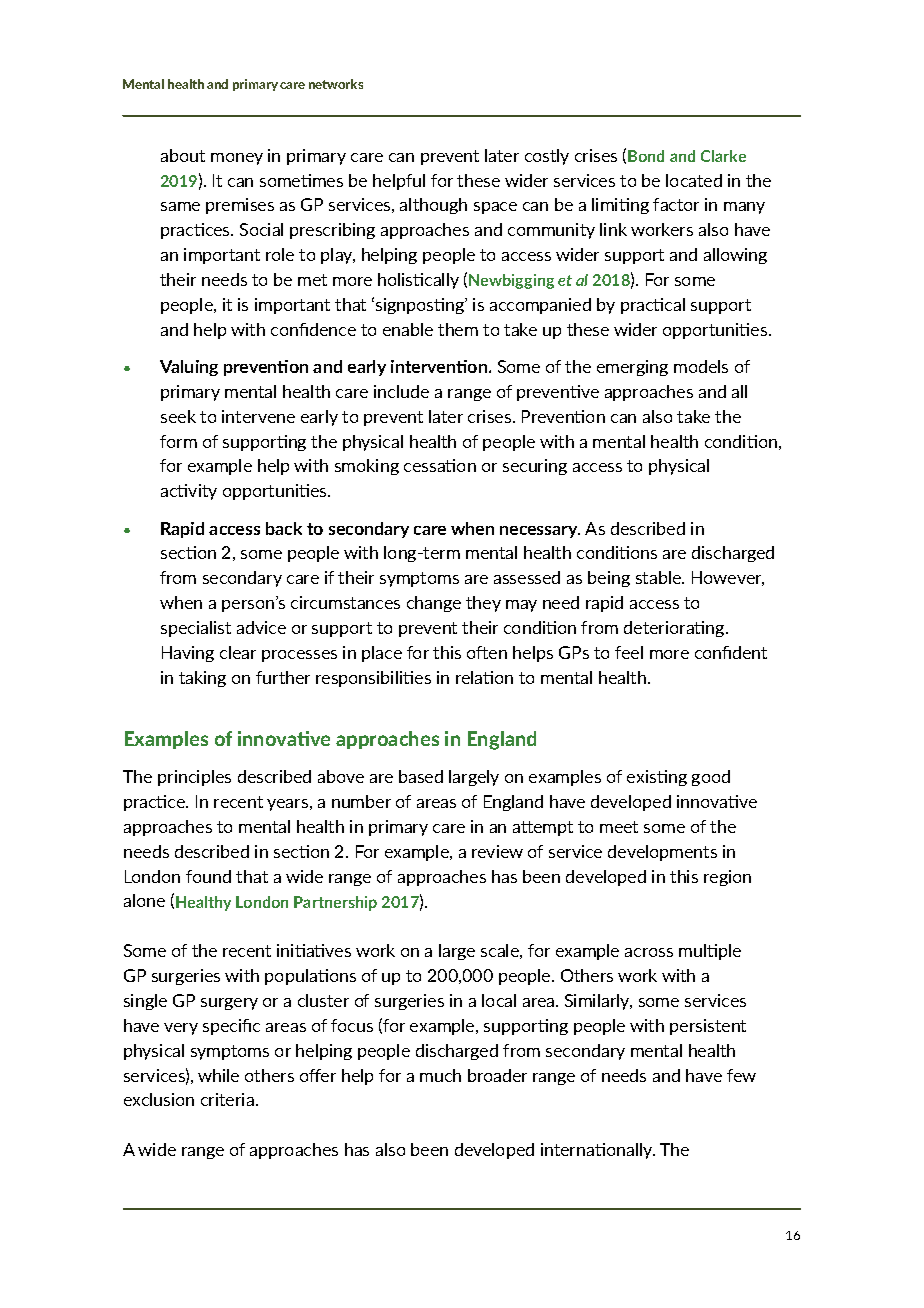 This document has width=924, height=1308. What do you see at coordinates (227, 1099) in the document?
I see `criteria` at bounding box center [227, 1099].
